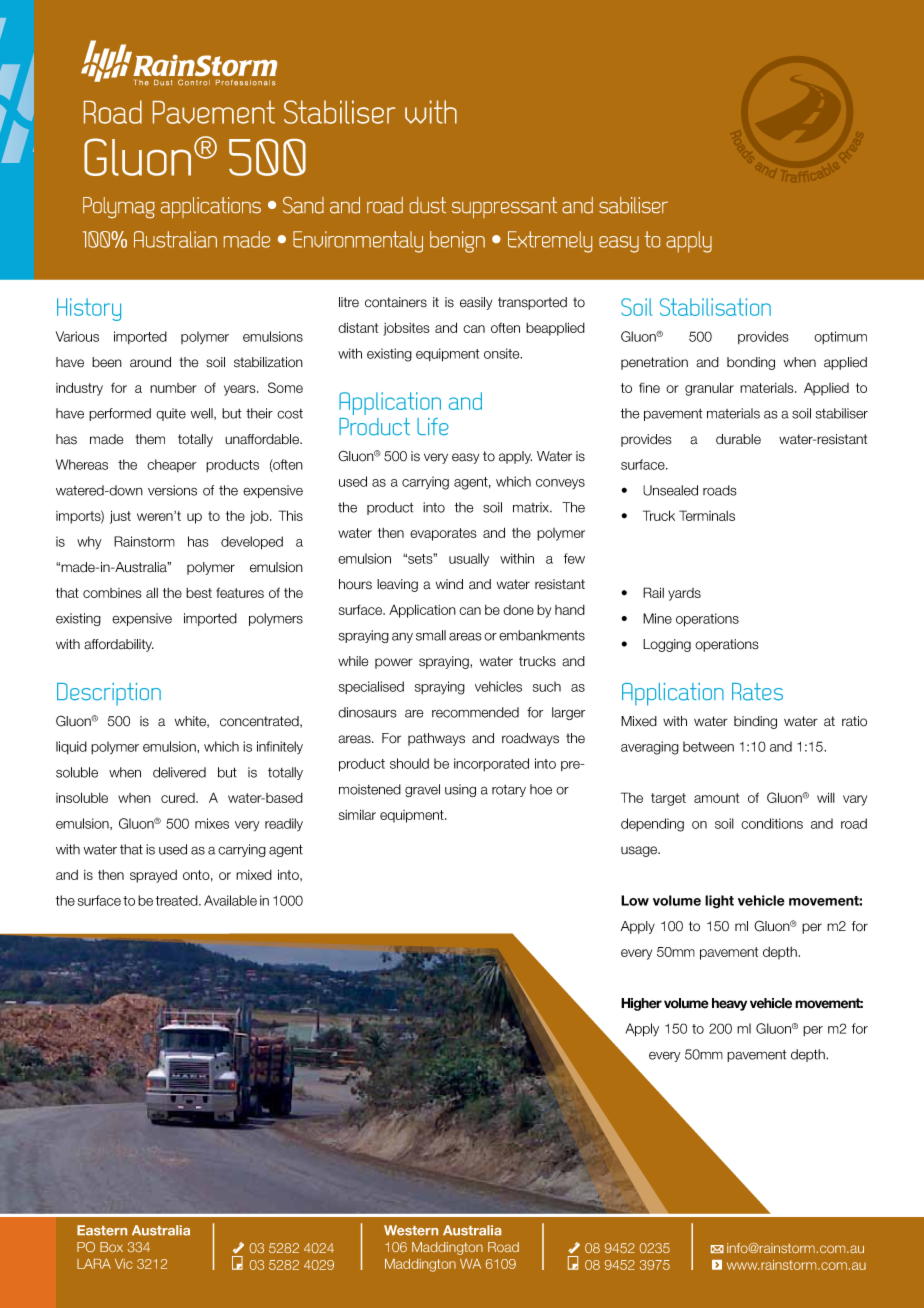  Describe the element at coordinates (457, 242) in the page. I see `benign` at that location.
